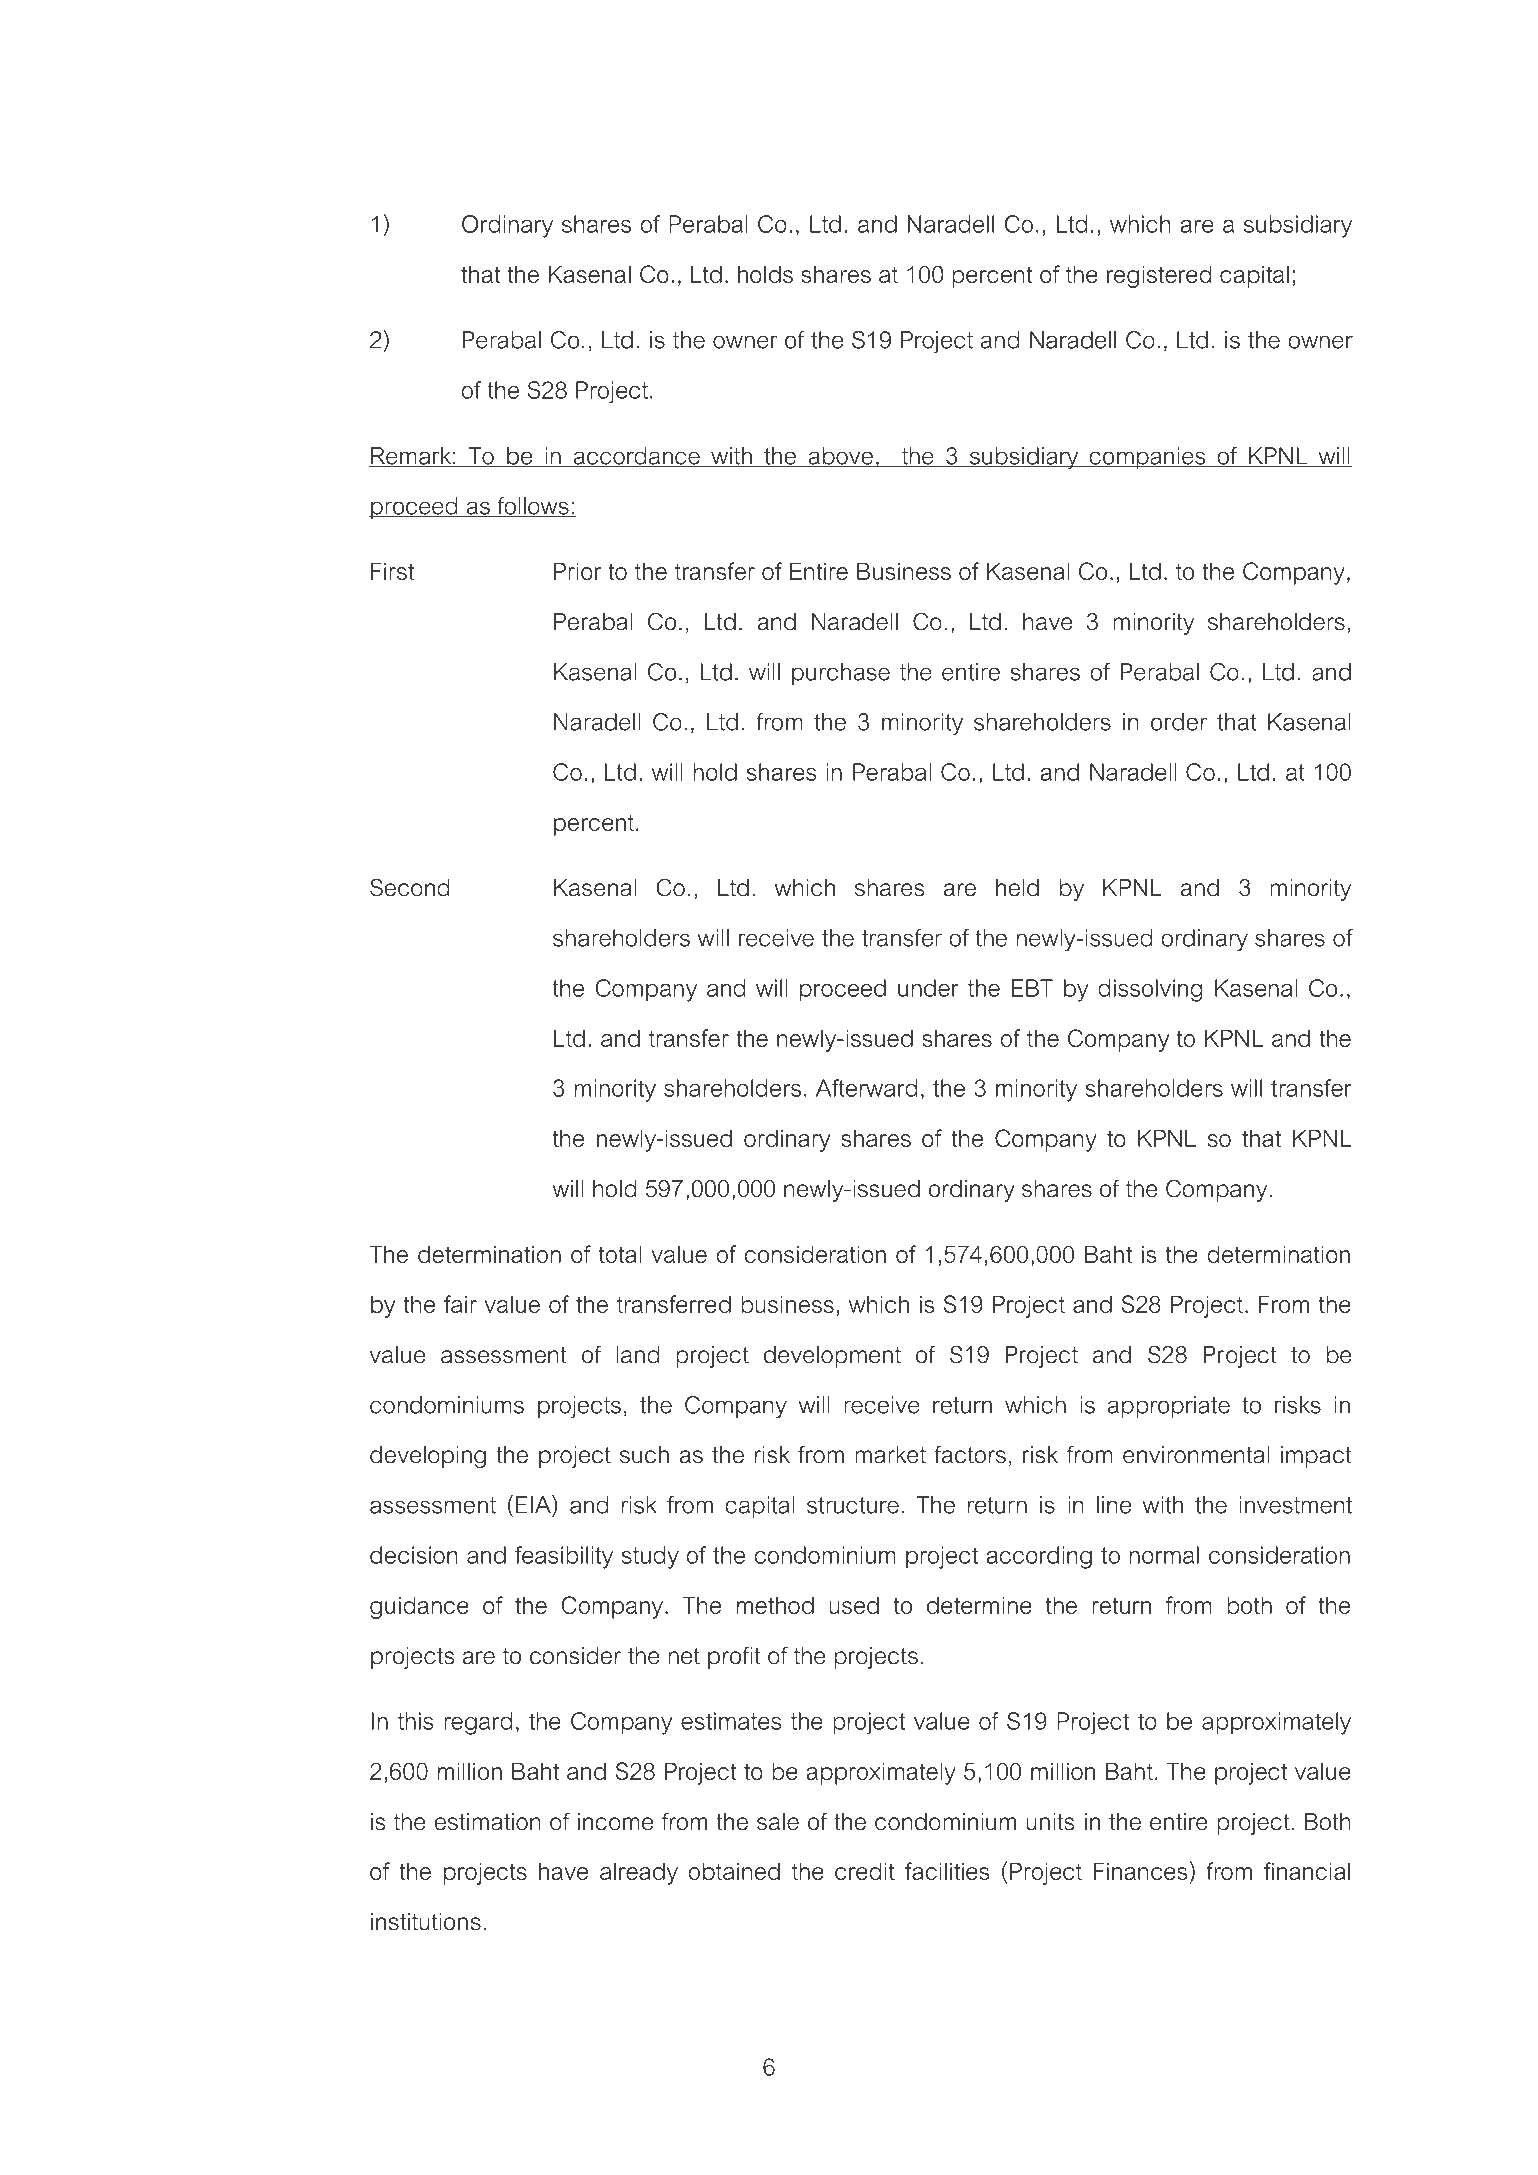  Describe the element at coordinates (460, 1304) in the screenshot. I see `fair` at that location.
